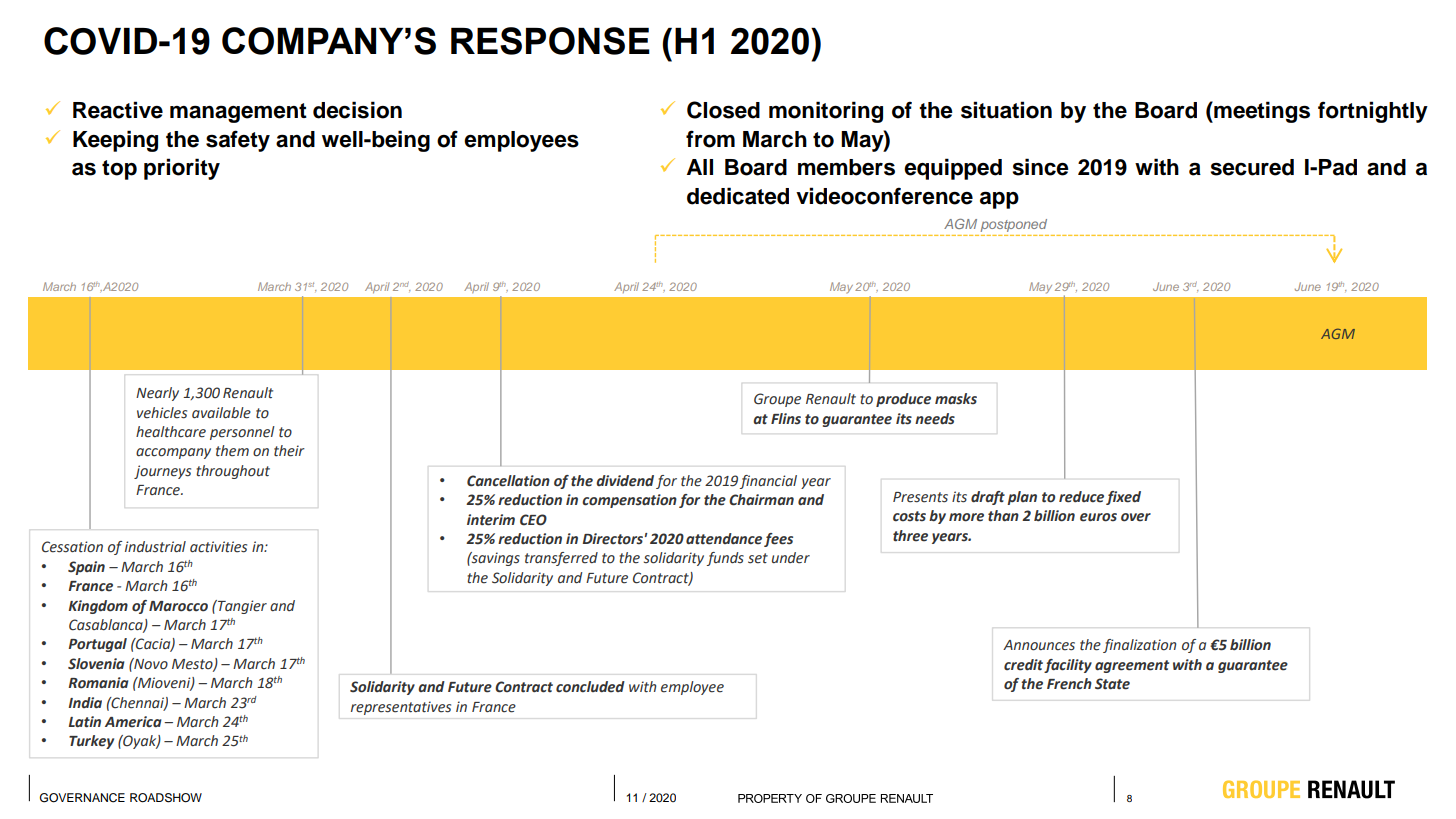 The width and height of the image is (1456, 819). I want to click on Nearly, so click(157, 394).
